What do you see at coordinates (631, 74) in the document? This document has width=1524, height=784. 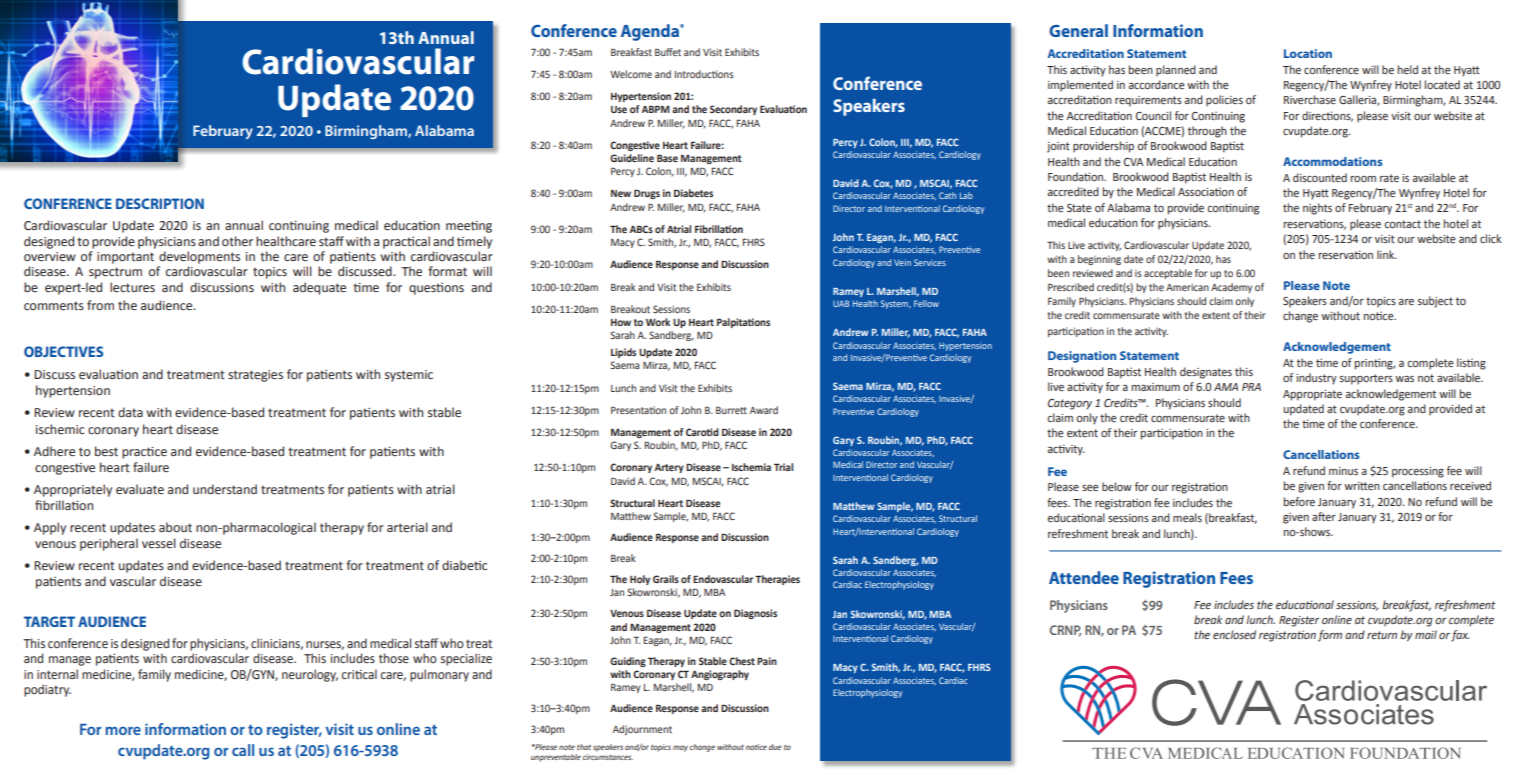 I see `Welcome` at bounding box center [631, 74].
